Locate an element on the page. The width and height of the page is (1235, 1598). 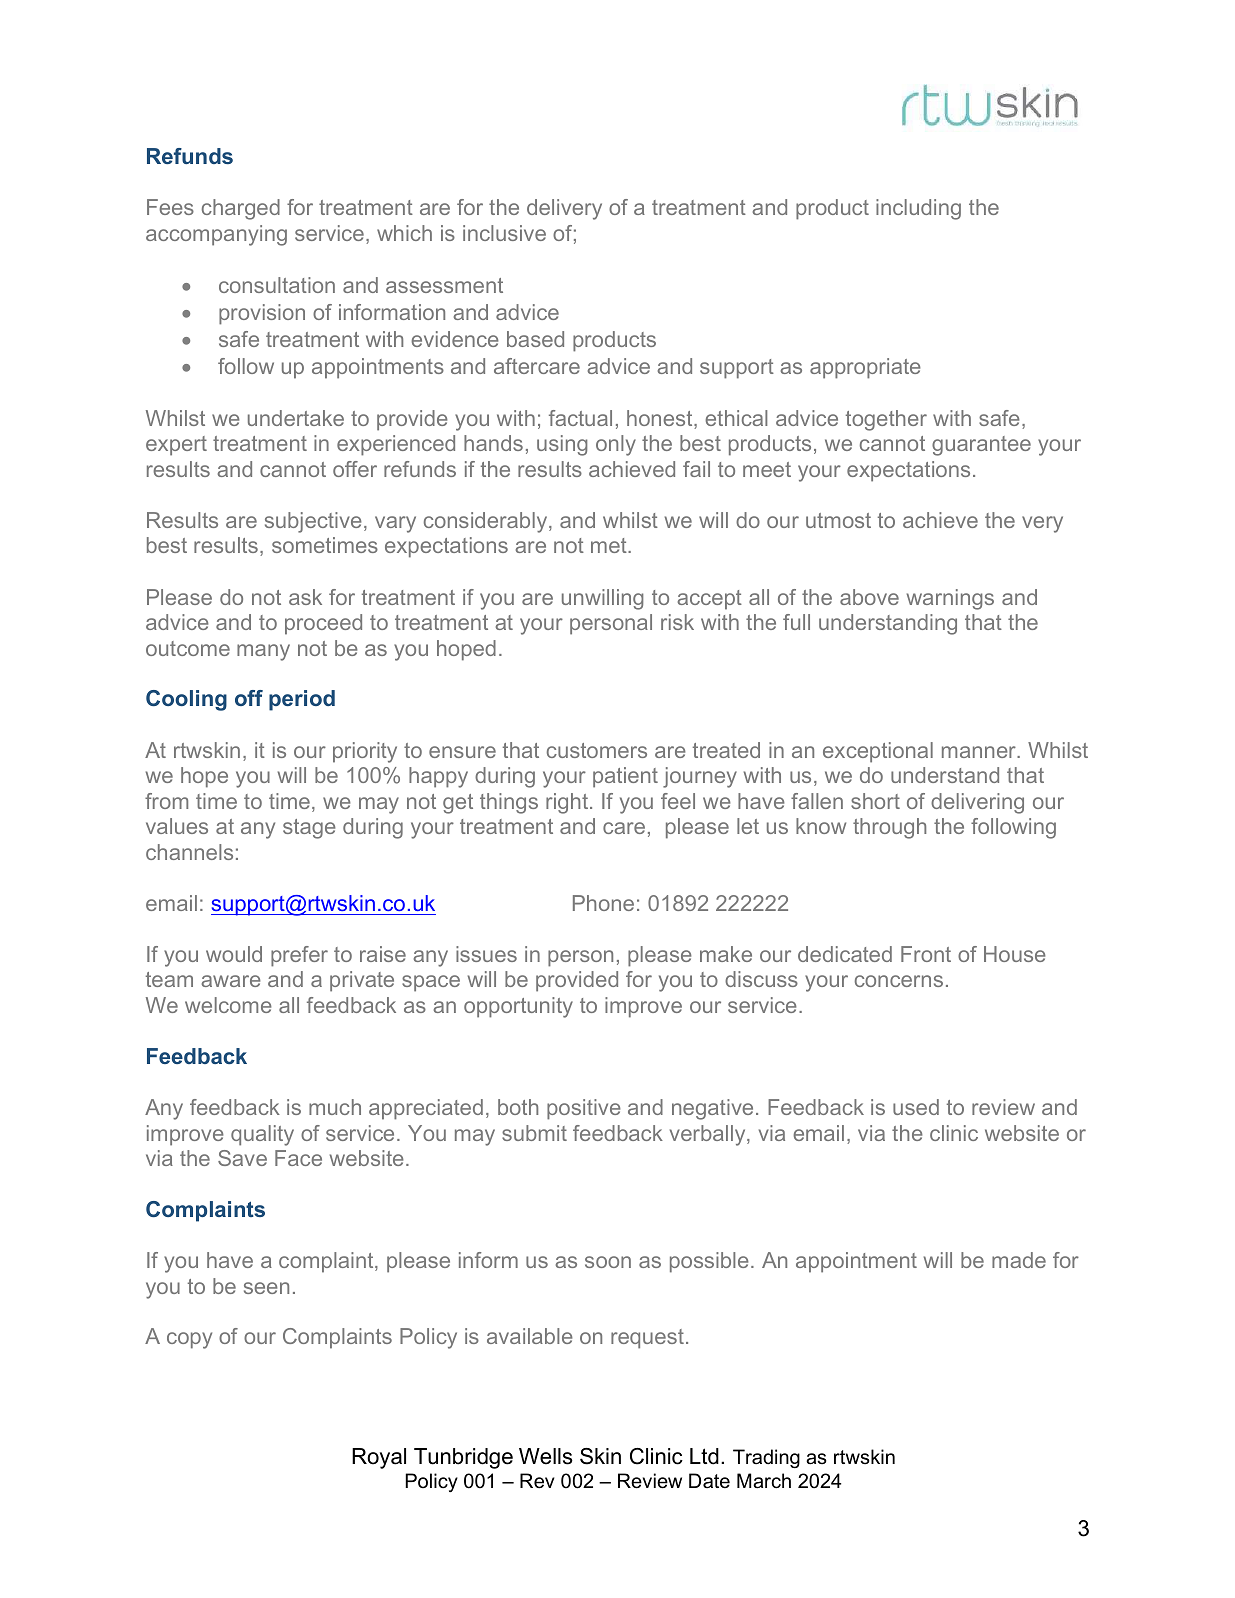
risk is located at coordinates (677, 622).
